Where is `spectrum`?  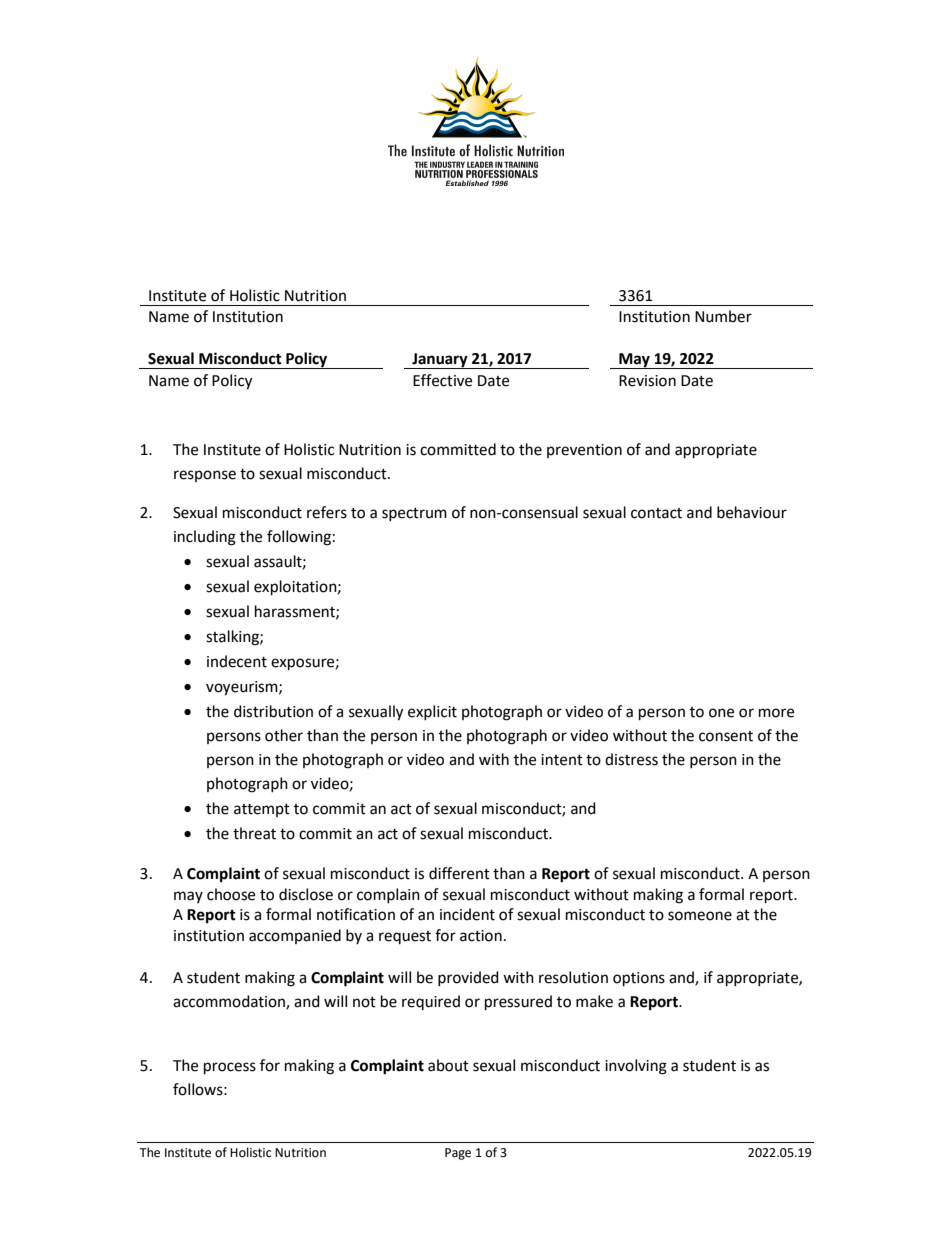
spectrum is located at coordinates (414, 514).
